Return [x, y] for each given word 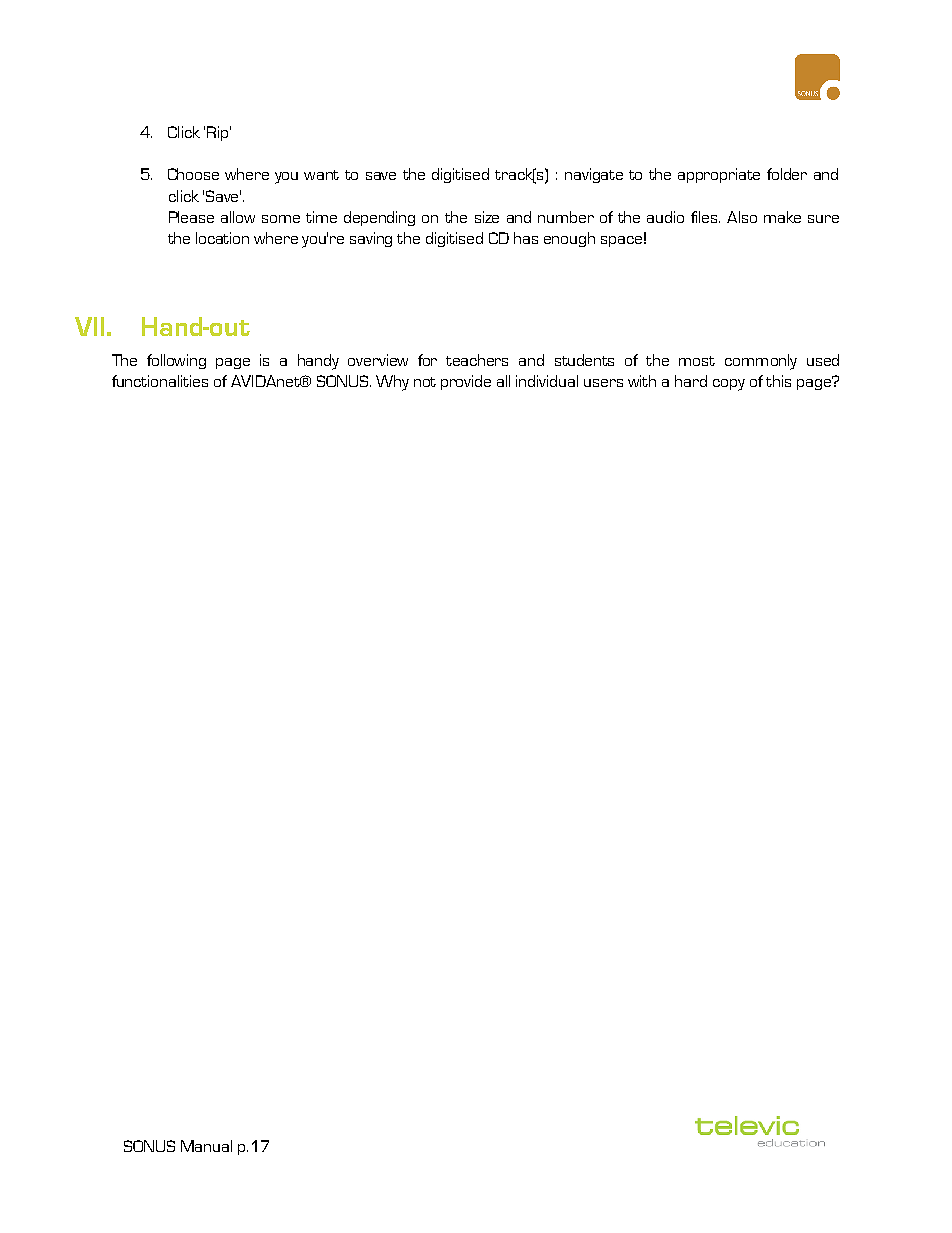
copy [729, 385]
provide [466, 382]
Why [392, 383]
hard [691, 381]
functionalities [160, 381]
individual [547, 381]
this [778, 381]
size [487, 217]
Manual [206, 1146]
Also [742, 217]
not [425, 382]
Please [191, 217]
